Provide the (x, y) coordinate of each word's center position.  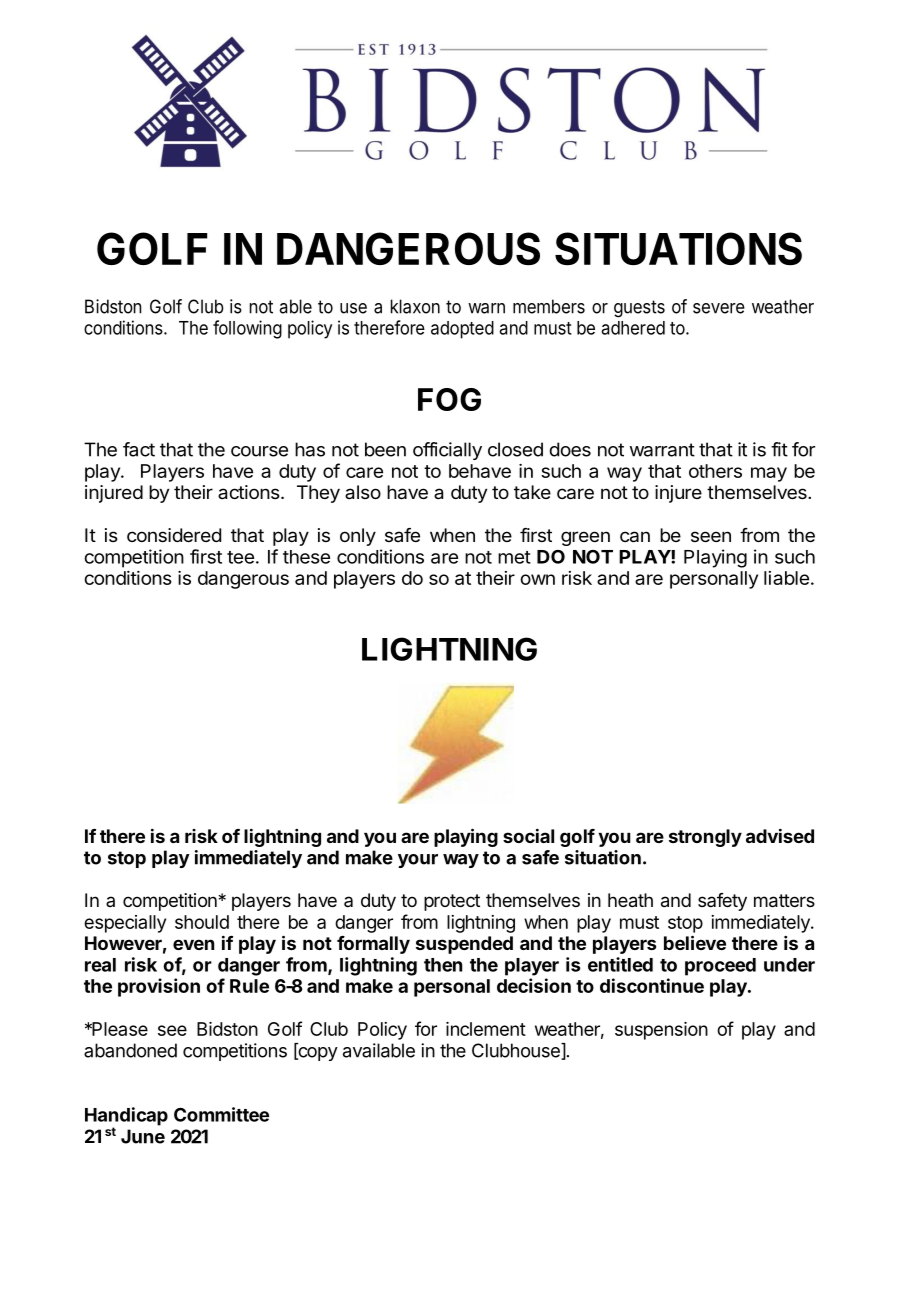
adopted (462, 330)
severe (719, 308)
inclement (486, 1029)
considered (174, 535)
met (514, 557)
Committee (221, 1114)
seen (711, 536)
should (202, 922)
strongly (705, 838)
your (418, 861)
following (247, 329)
